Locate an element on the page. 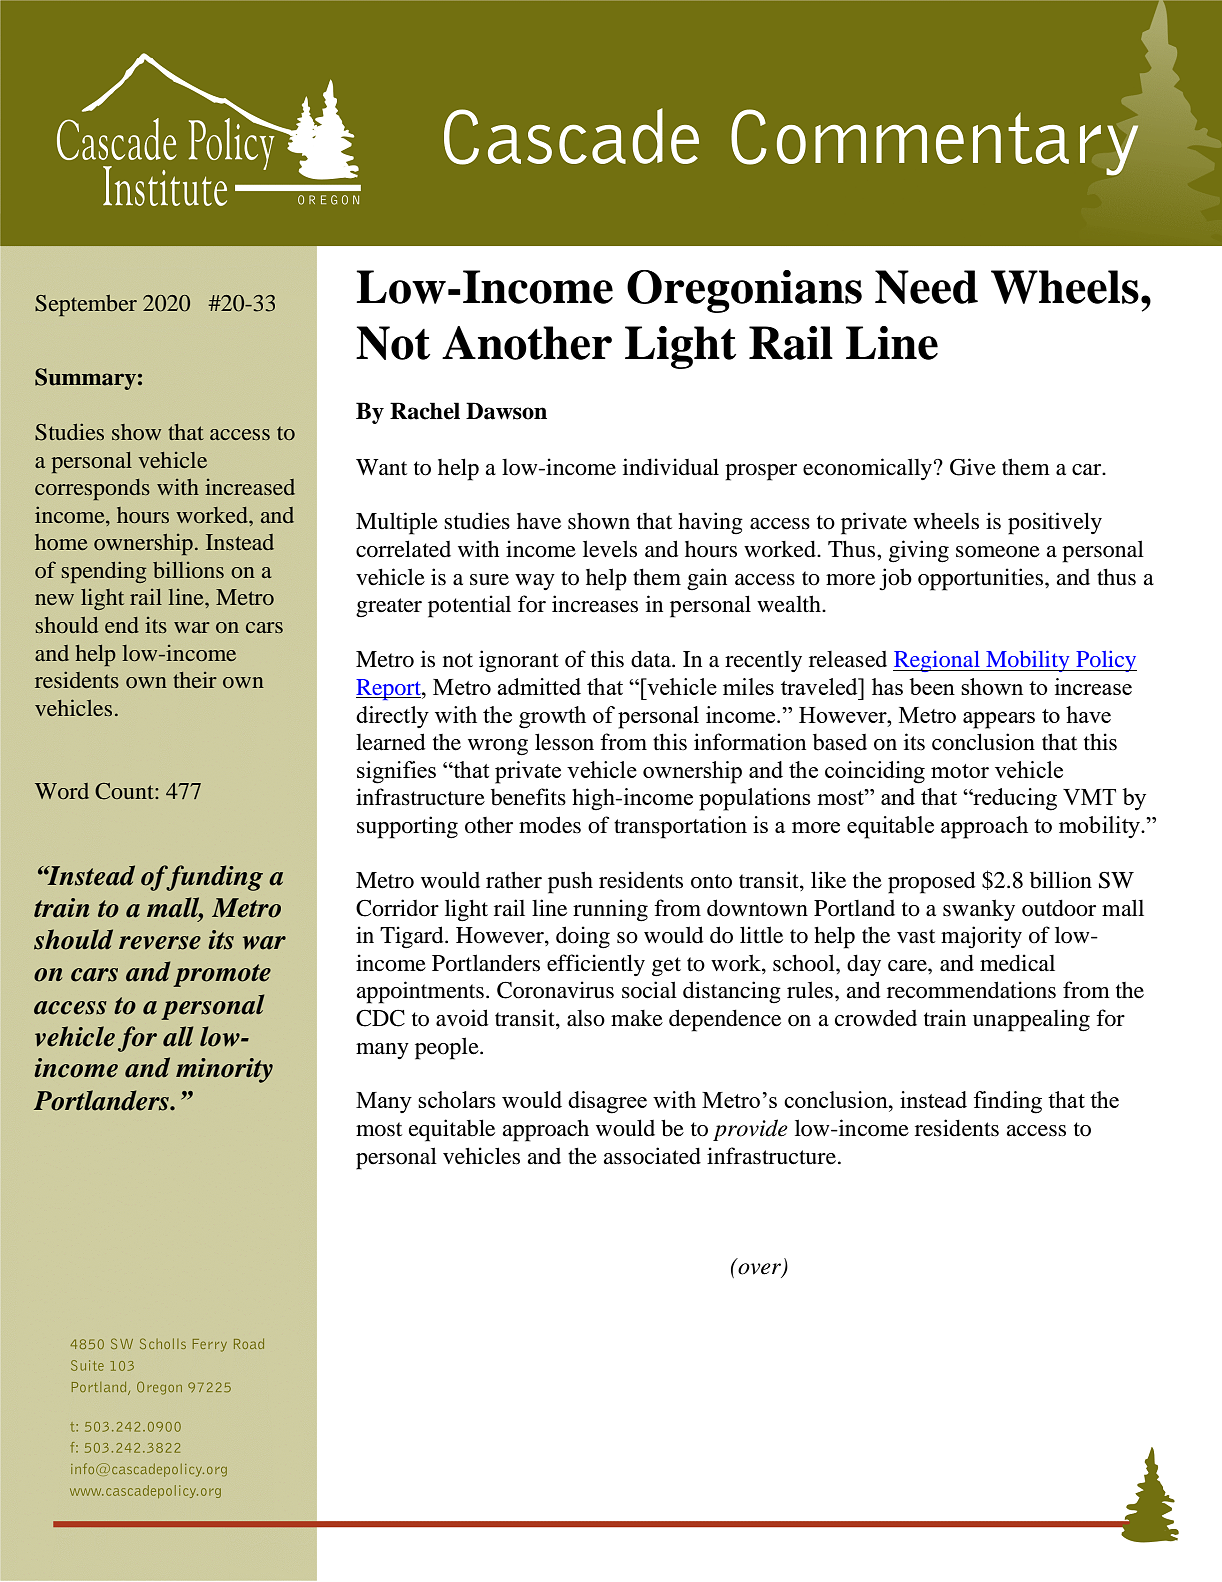 Image resolution: width=1222 pixels, height=1582 pixels. over is located at coordinates (760, 1270).
